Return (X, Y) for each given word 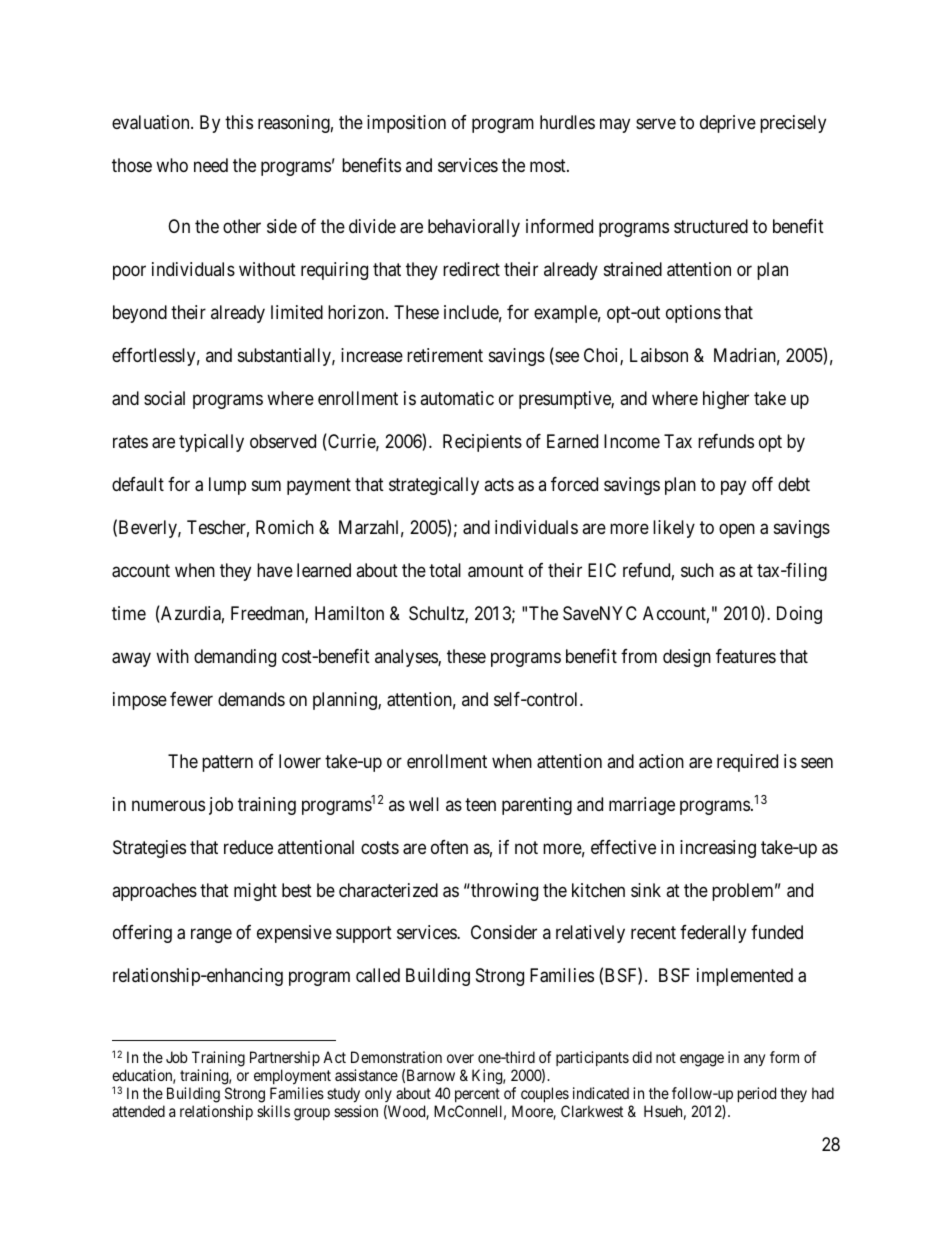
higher (726, 400)
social (164, 398)
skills (273, 1111)
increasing (718, 849)
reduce (248, 847)
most (549, 165)
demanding (235, 658)
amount (496, 571)
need (211, 165)
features (746, 656)
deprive (728, 124)
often (449, 847)
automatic (457, 398)
